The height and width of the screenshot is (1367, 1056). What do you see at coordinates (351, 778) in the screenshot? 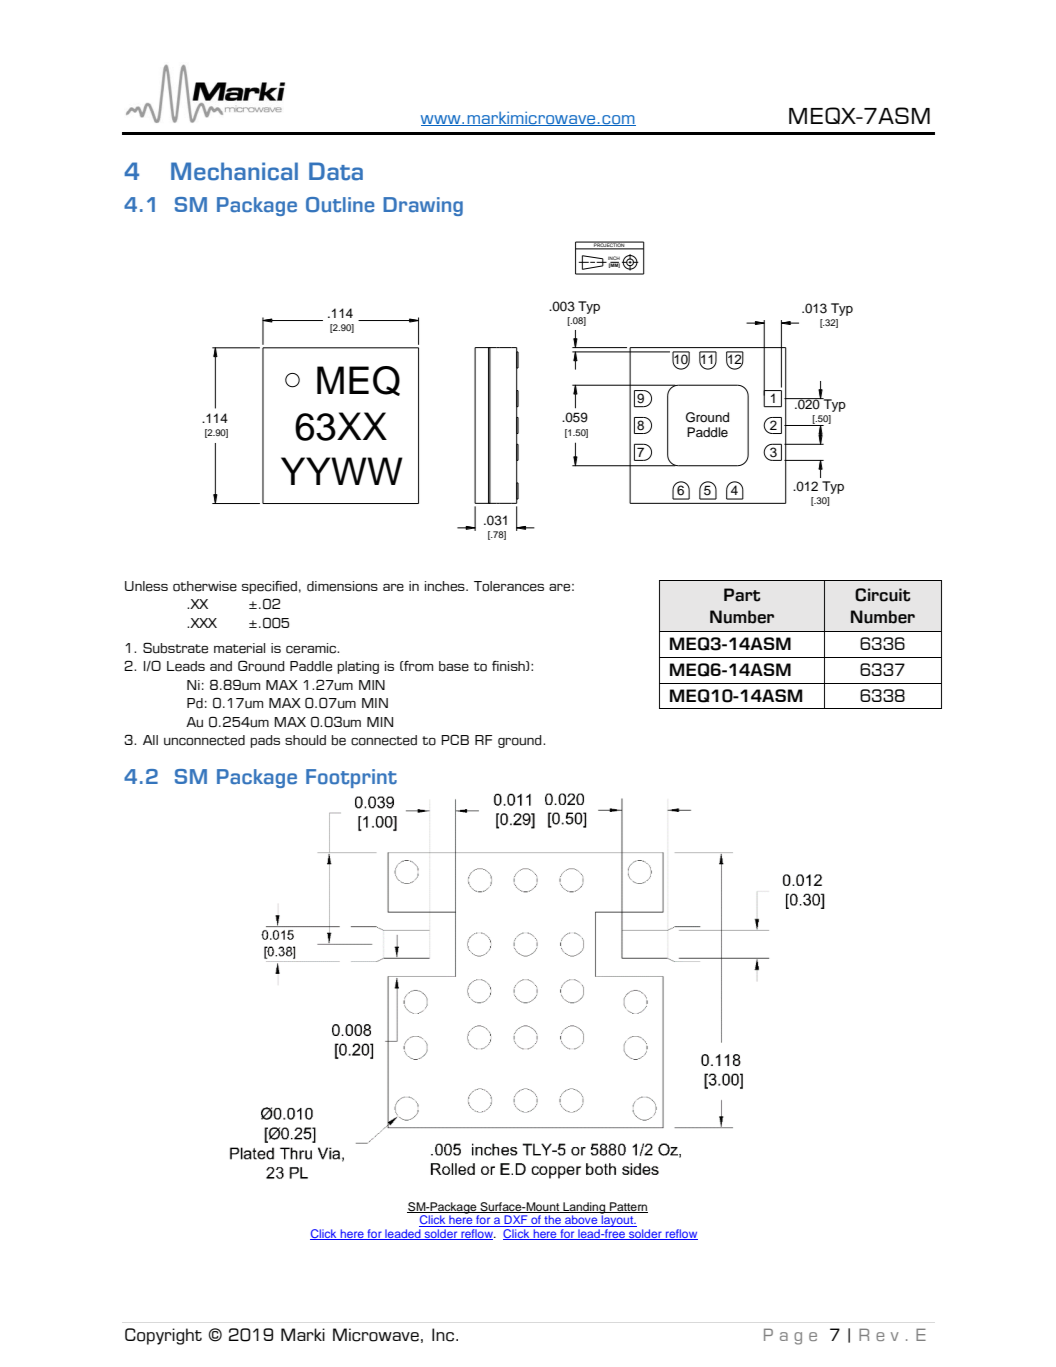
I see `Footprint` at bounding box center [351, 778].
